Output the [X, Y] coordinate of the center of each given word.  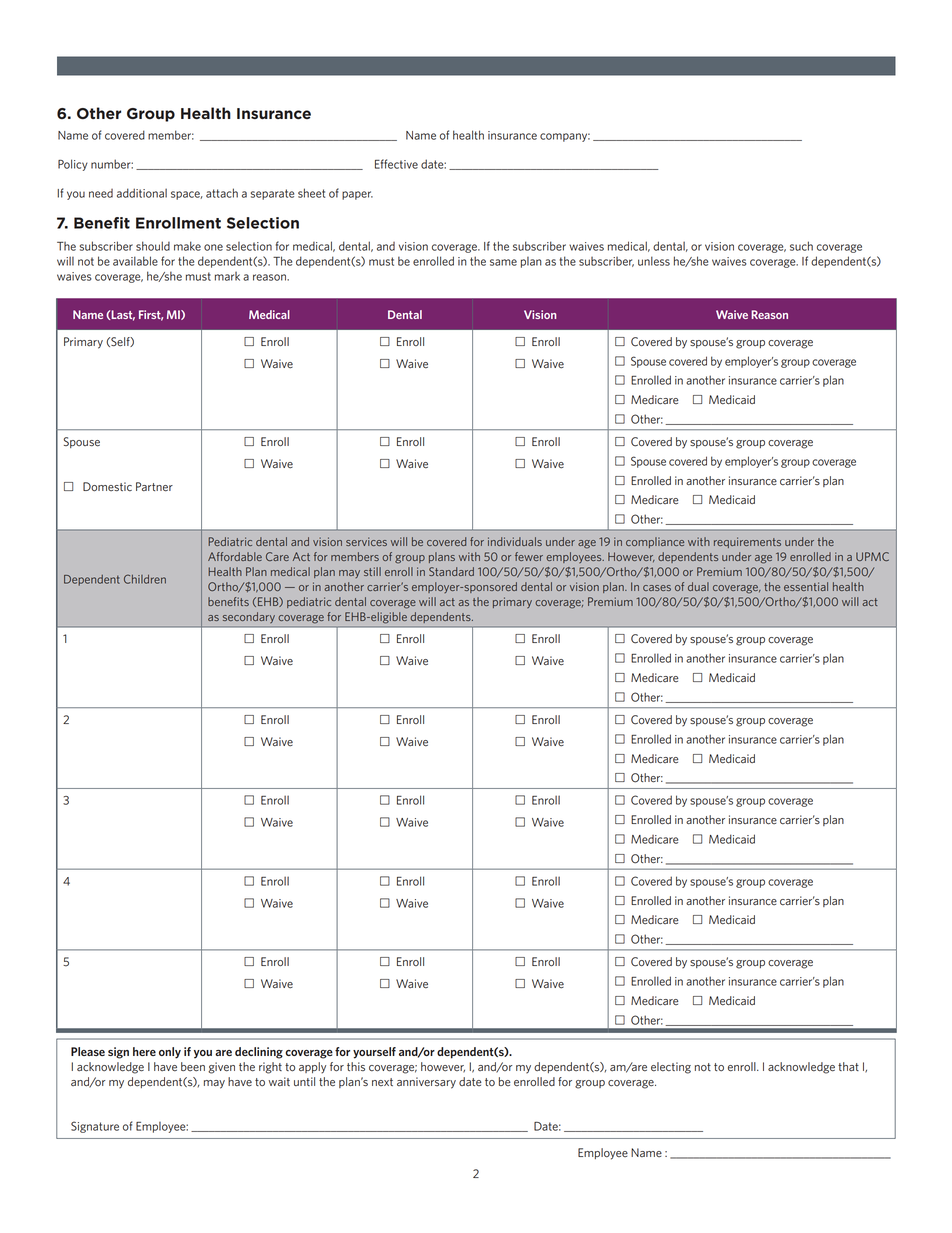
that [848, 1066]
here [144, 1051]
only [170, 1053]
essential [806, 586]
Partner [154, 487]
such [801, 246]
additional [142, 193]
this [356, 1066]
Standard [451, 571]
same [503, 262]
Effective [396, 164]
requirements [747, 542]
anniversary [426, 1083]
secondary [249, 617]
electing [671, 1068]
